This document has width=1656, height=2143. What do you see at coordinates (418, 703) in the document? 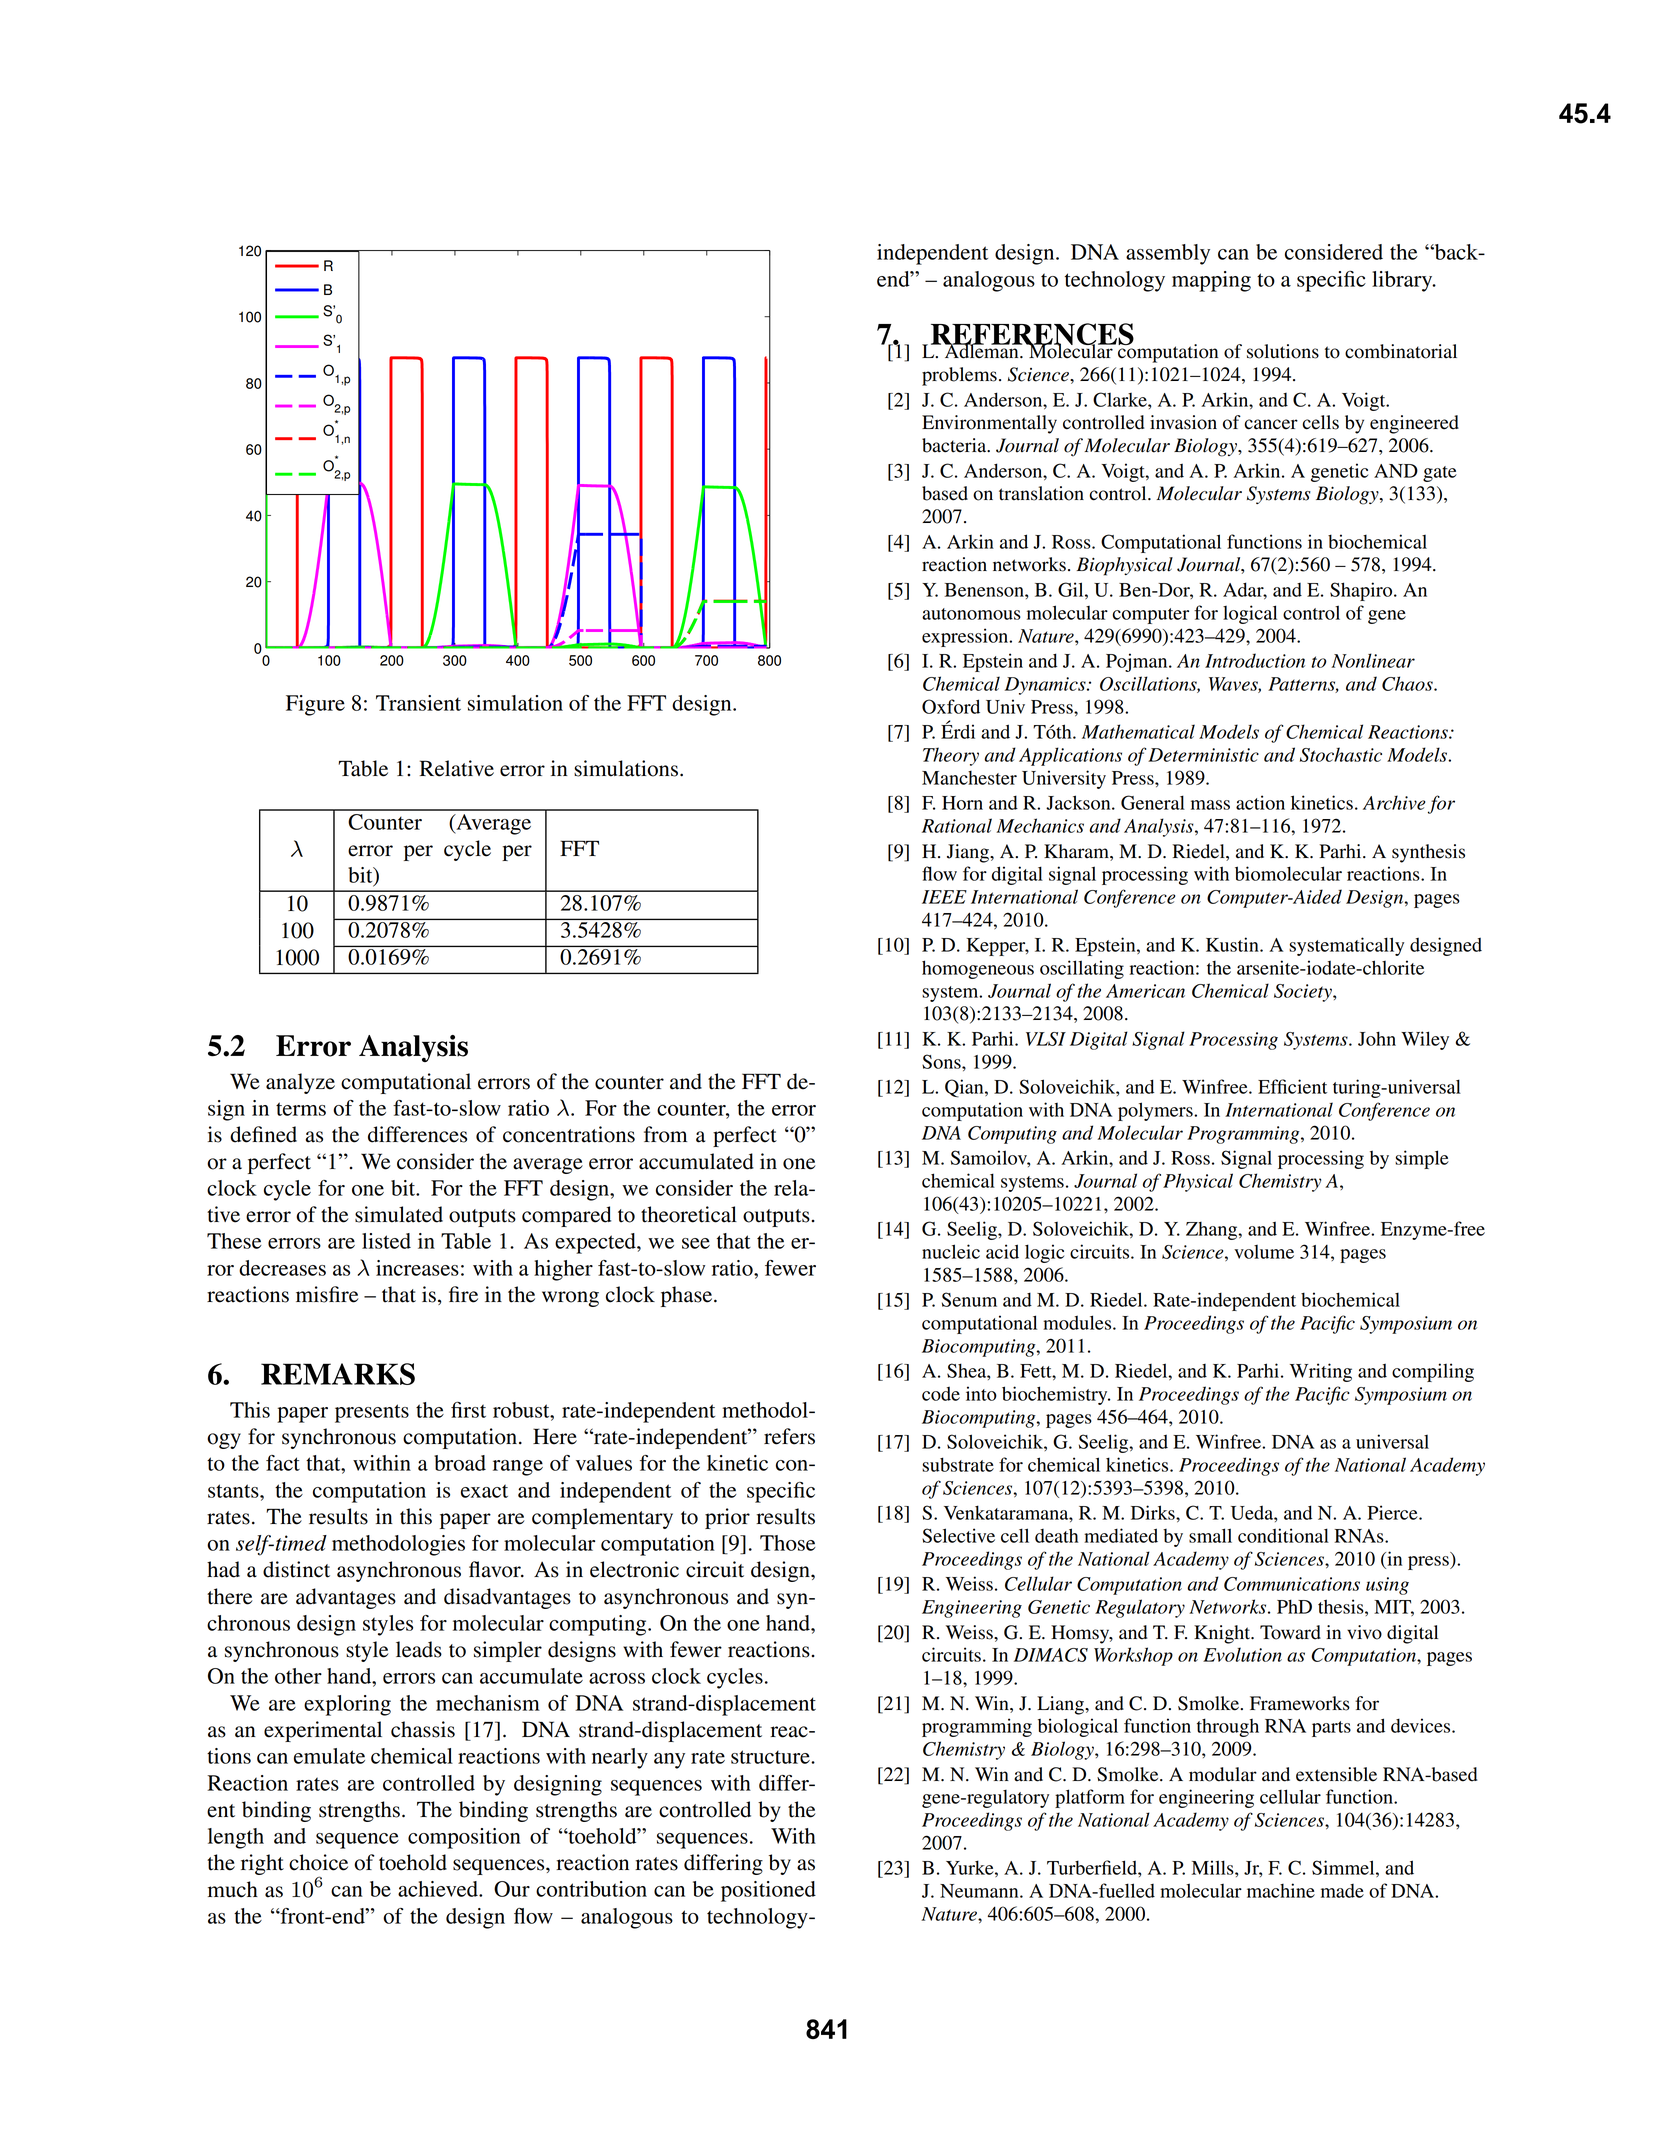
I see `Transient` at bounding box center [418, 703].
